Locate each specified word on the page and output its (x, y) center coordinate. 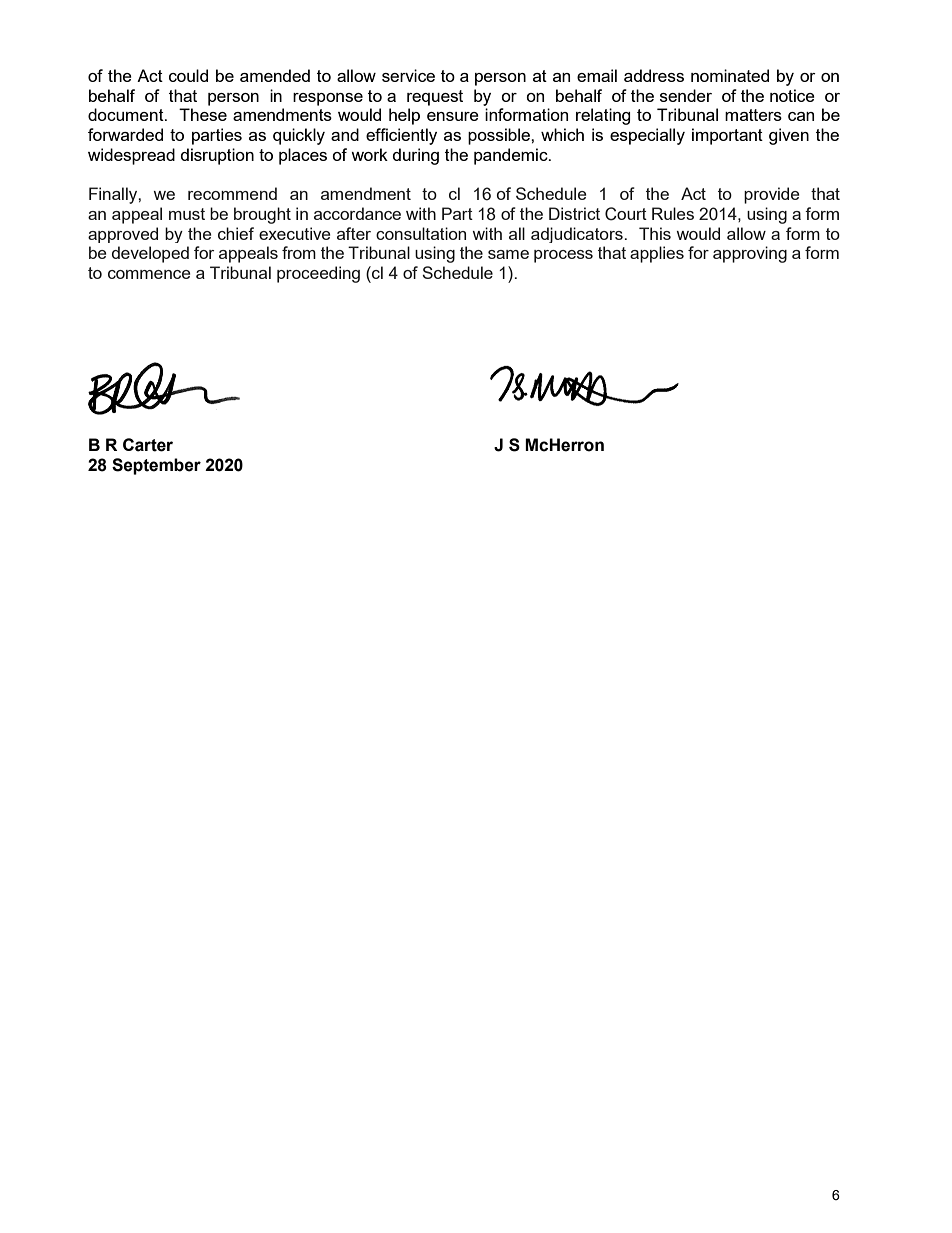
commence (149, 274)
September (156, 466)
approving (750, 254)
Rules (673, 213)
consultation (421, 233)
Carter (148, 445)
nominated (730, 75)
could (188, 75)
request (435, 98)
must (187, 214)
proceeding (318, 274)
